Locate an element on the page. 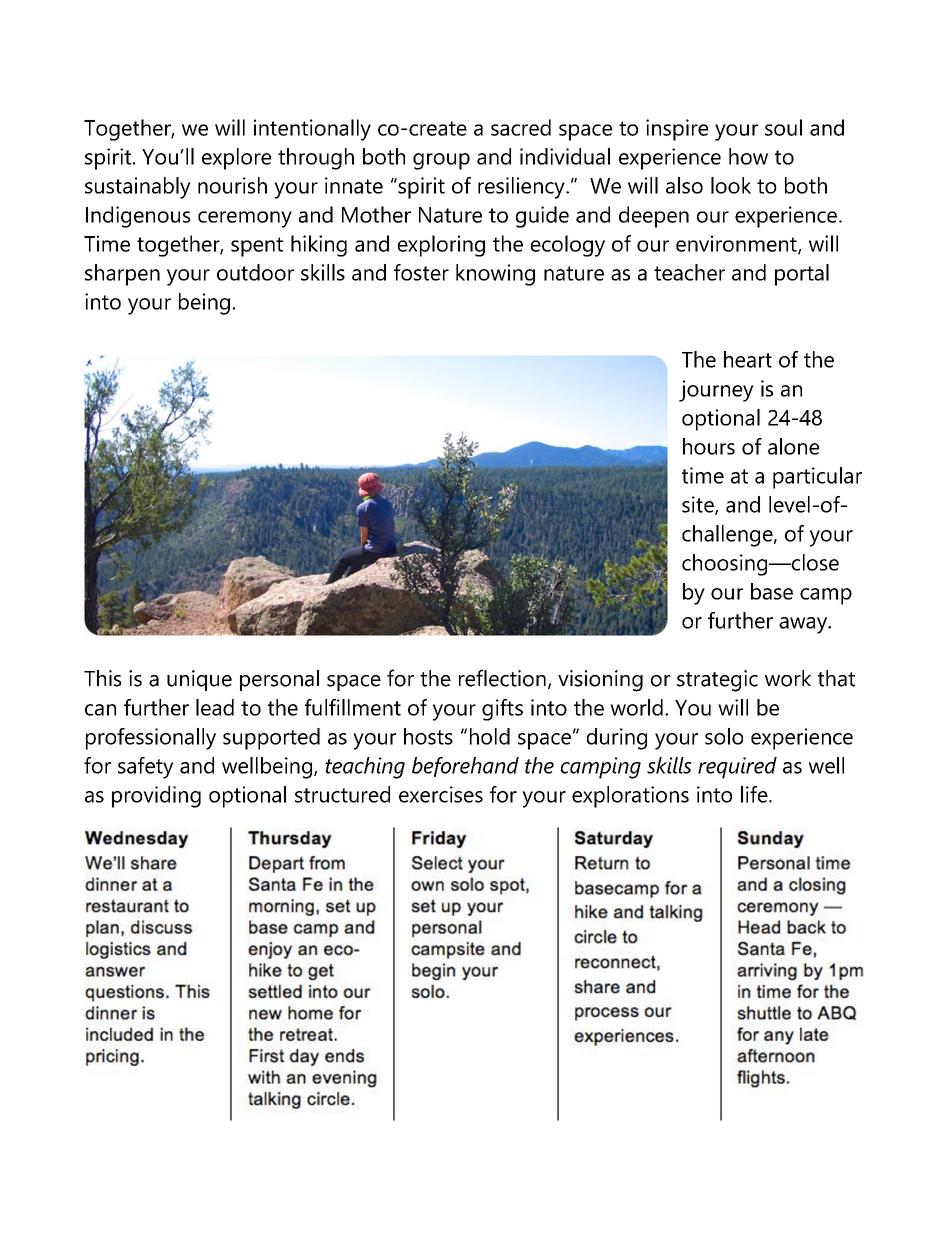 Image resolution: width=952 pixels, height=1233 pixels. base is located at coordinates (772, 591).
